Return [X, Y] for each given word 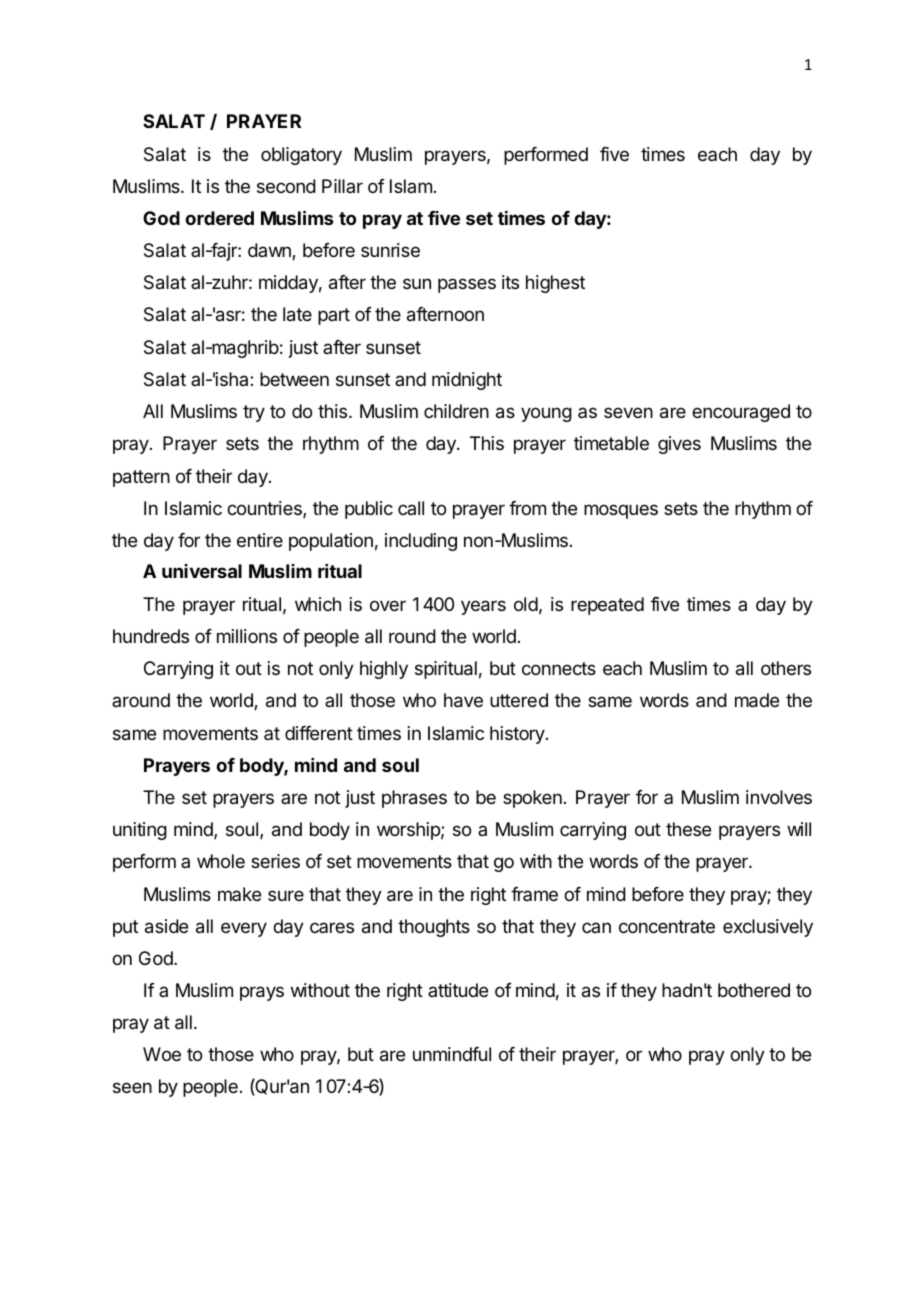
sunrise [390, 250]
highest [555, 284]
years [483, 607]
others [786, 668]
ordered [219, 218]
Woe [162, 1054]
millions [247, 636]
